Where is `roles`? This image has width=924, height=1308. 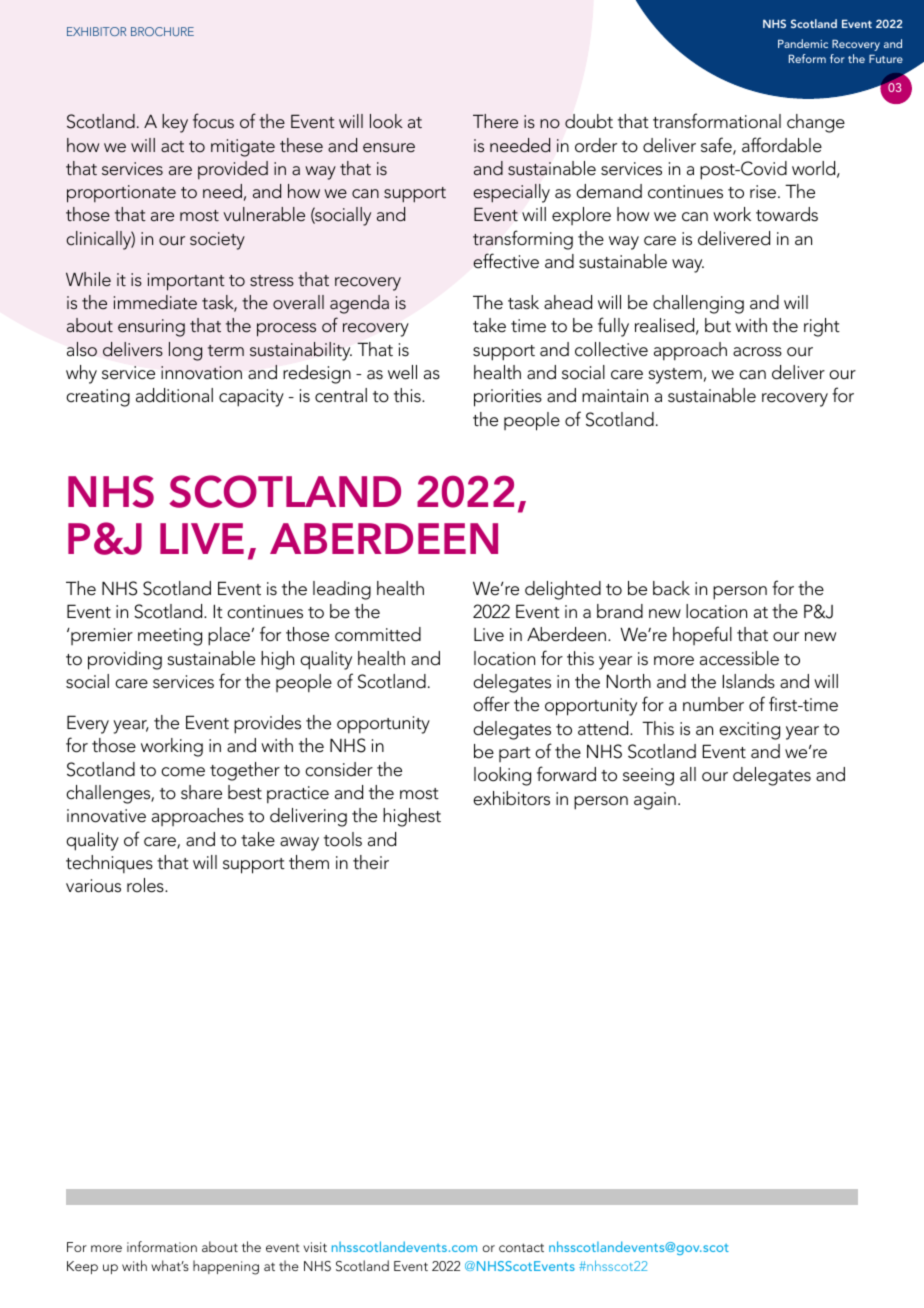
roles is located at coordinates (146, 885).
